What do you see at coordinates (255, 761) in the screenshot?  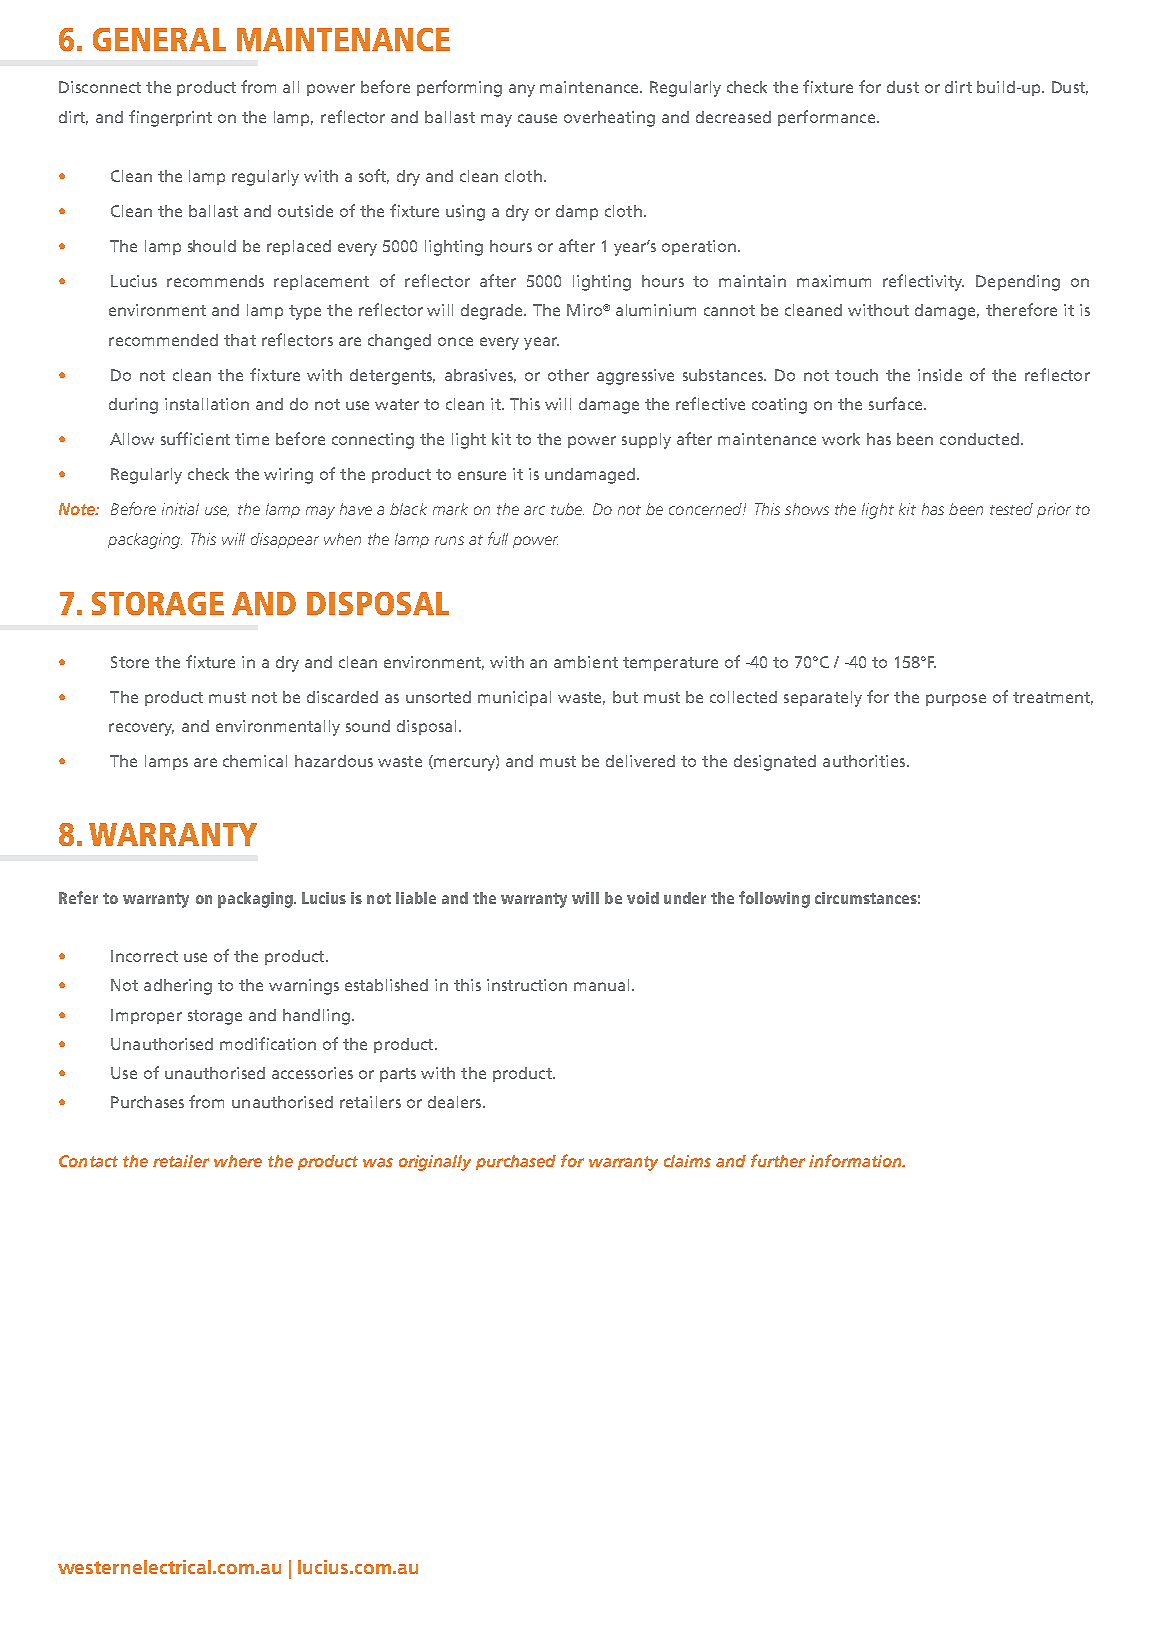 I see `chemical` at bounding box center [255, 761].
